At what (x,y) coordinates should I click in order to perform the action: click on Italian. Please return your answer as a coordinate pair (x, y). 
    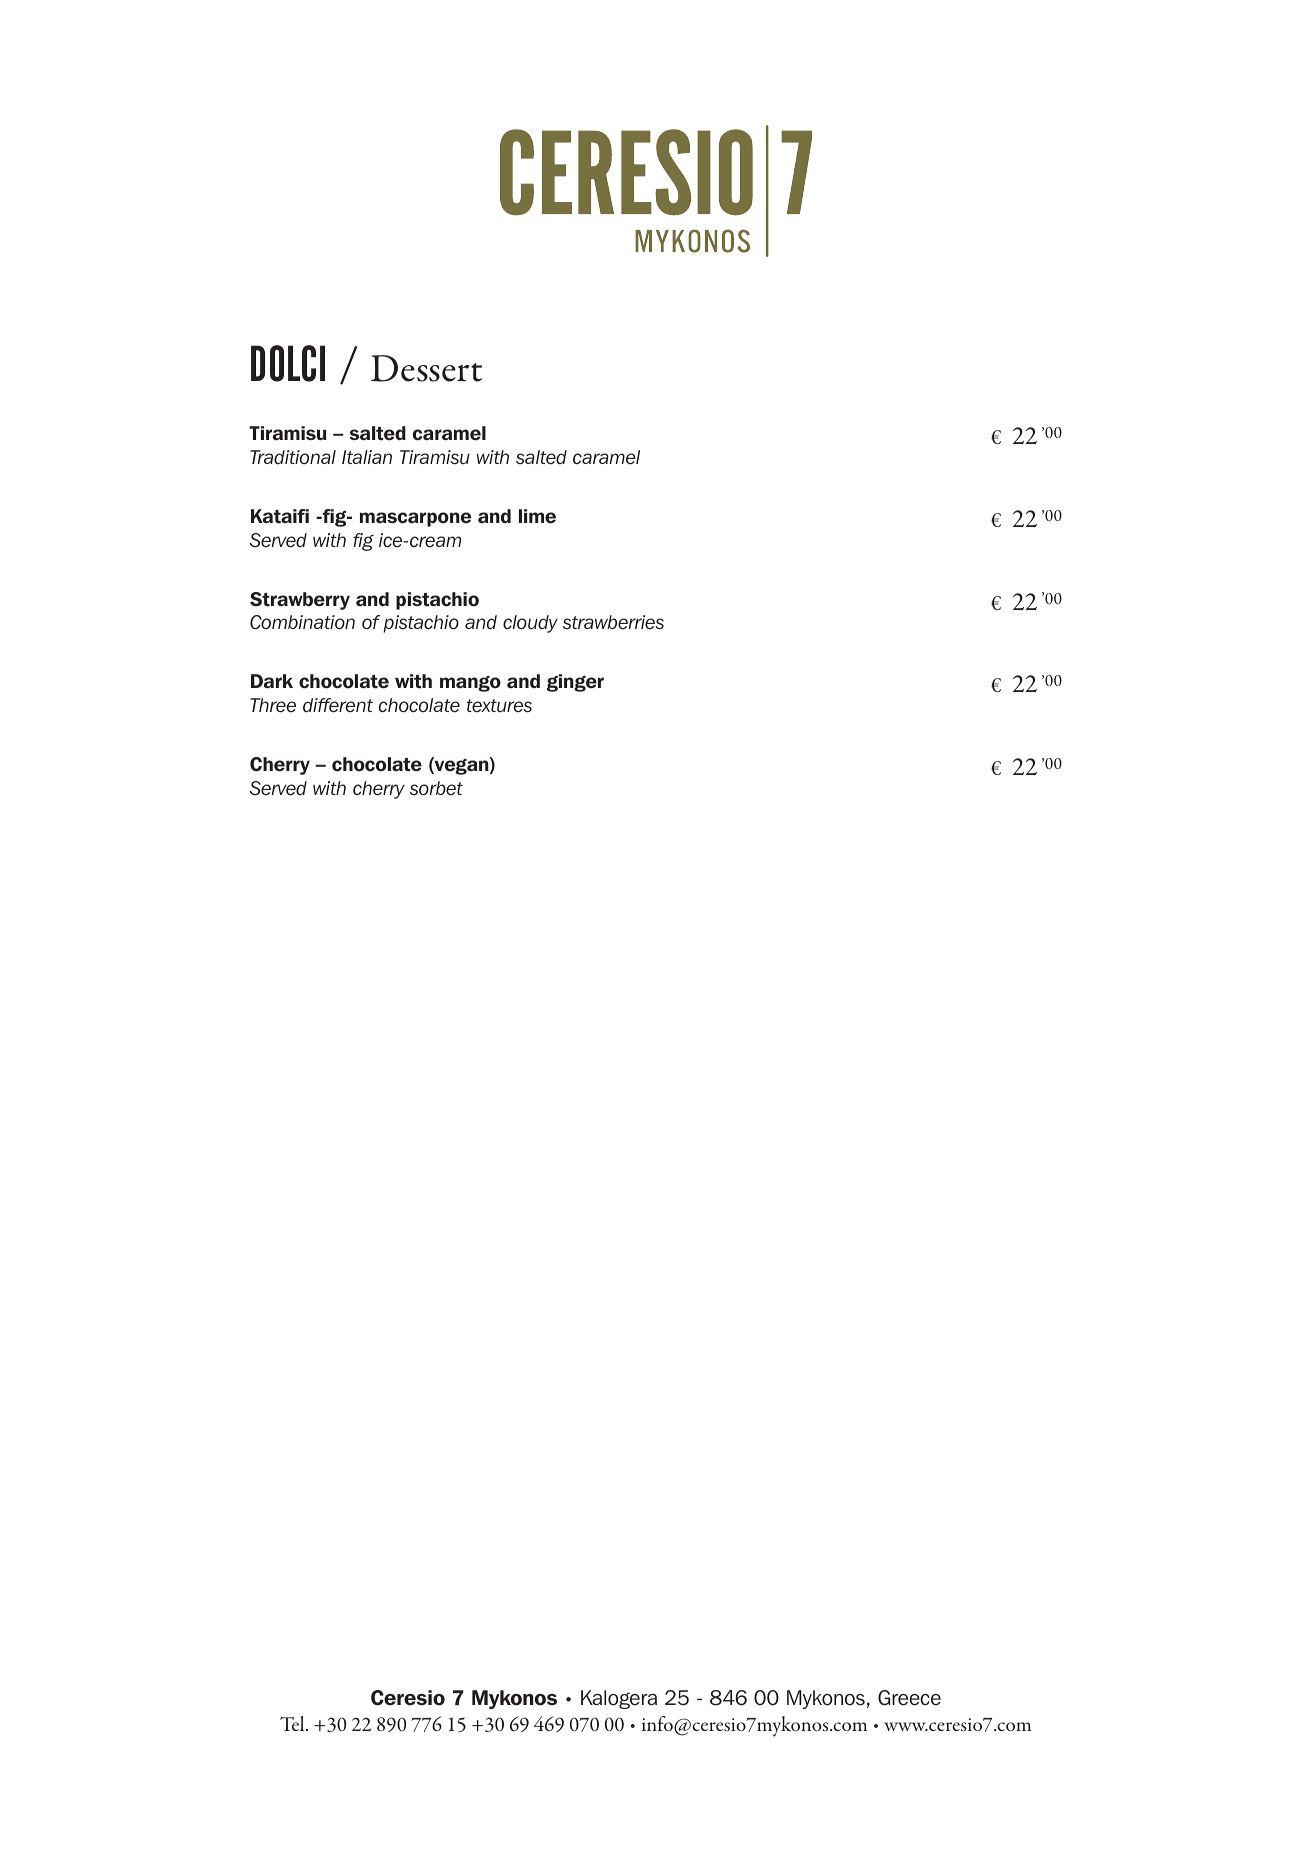
    Looking at the image, I should click on (367, 457).
